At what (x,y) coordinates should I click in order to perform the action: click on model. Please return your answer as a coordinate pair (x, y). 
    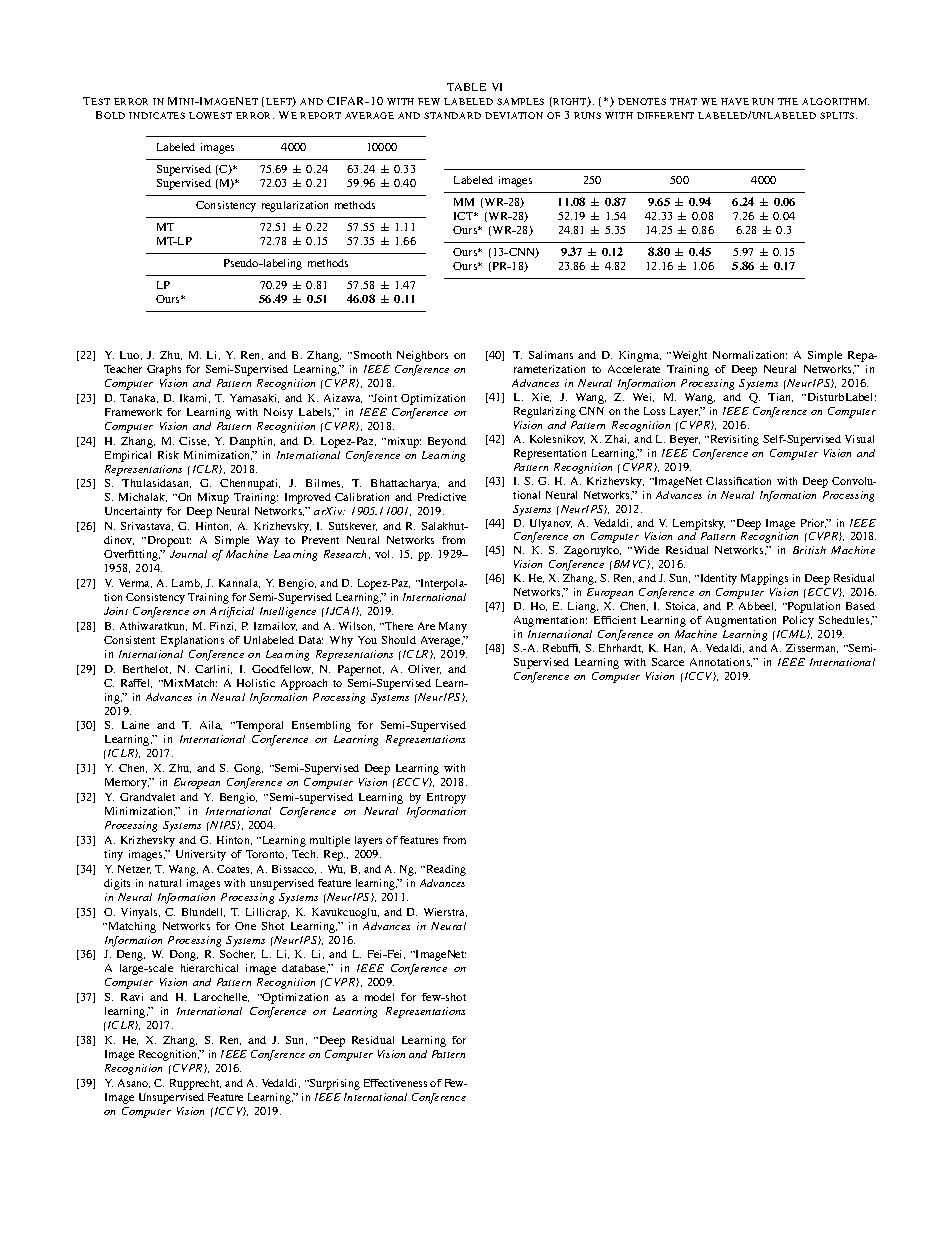
    Looking at the image, I should click on (379, 997).
